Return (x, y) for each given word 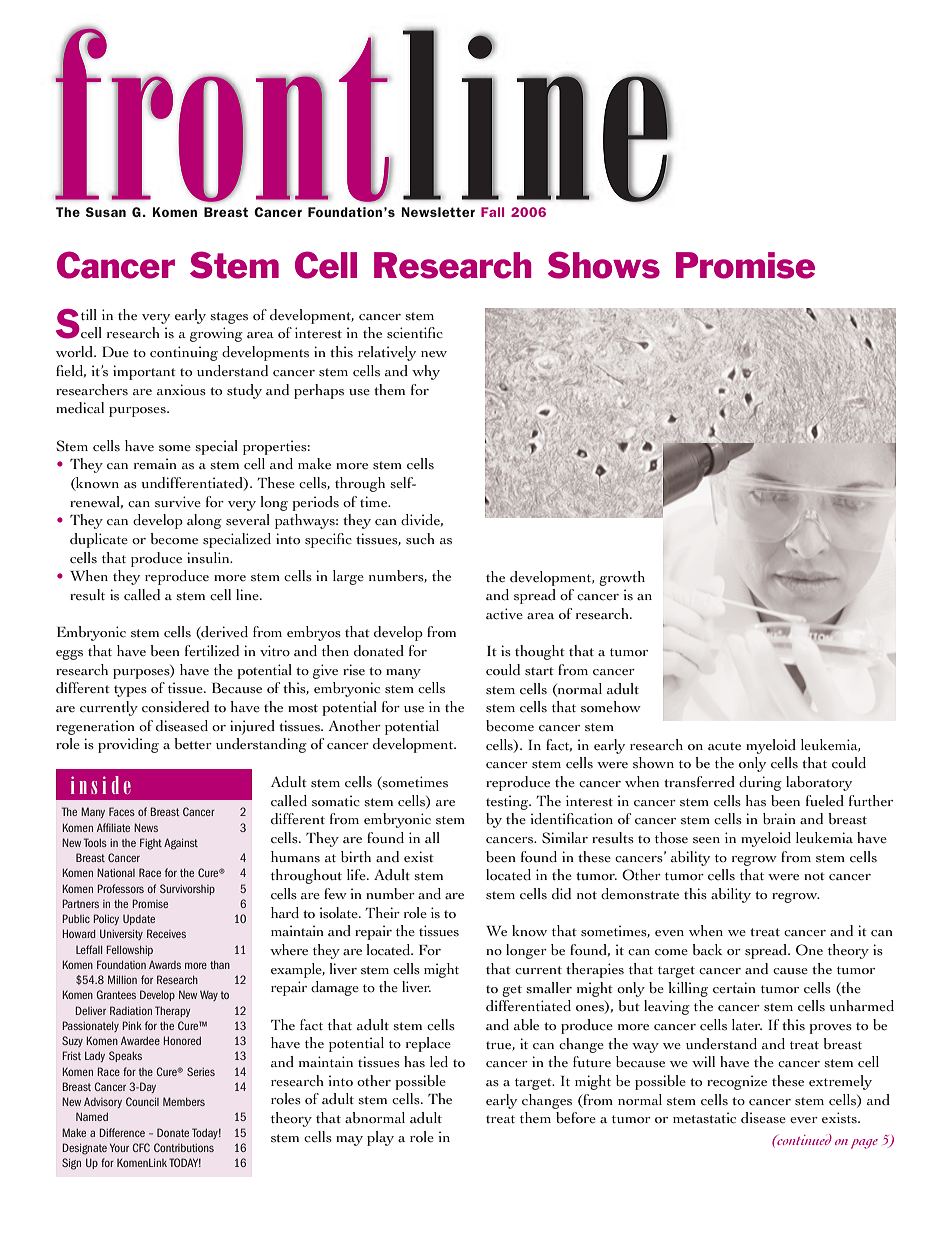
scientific (415, 333)
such (420, 538)
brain (779, 819)
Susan (106, 212)
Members (184, 1101)
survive (178, 502)
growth (622, 578)
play (380, 1138)
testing (508, 802)
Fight (151, 844)
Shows (604, 265)
